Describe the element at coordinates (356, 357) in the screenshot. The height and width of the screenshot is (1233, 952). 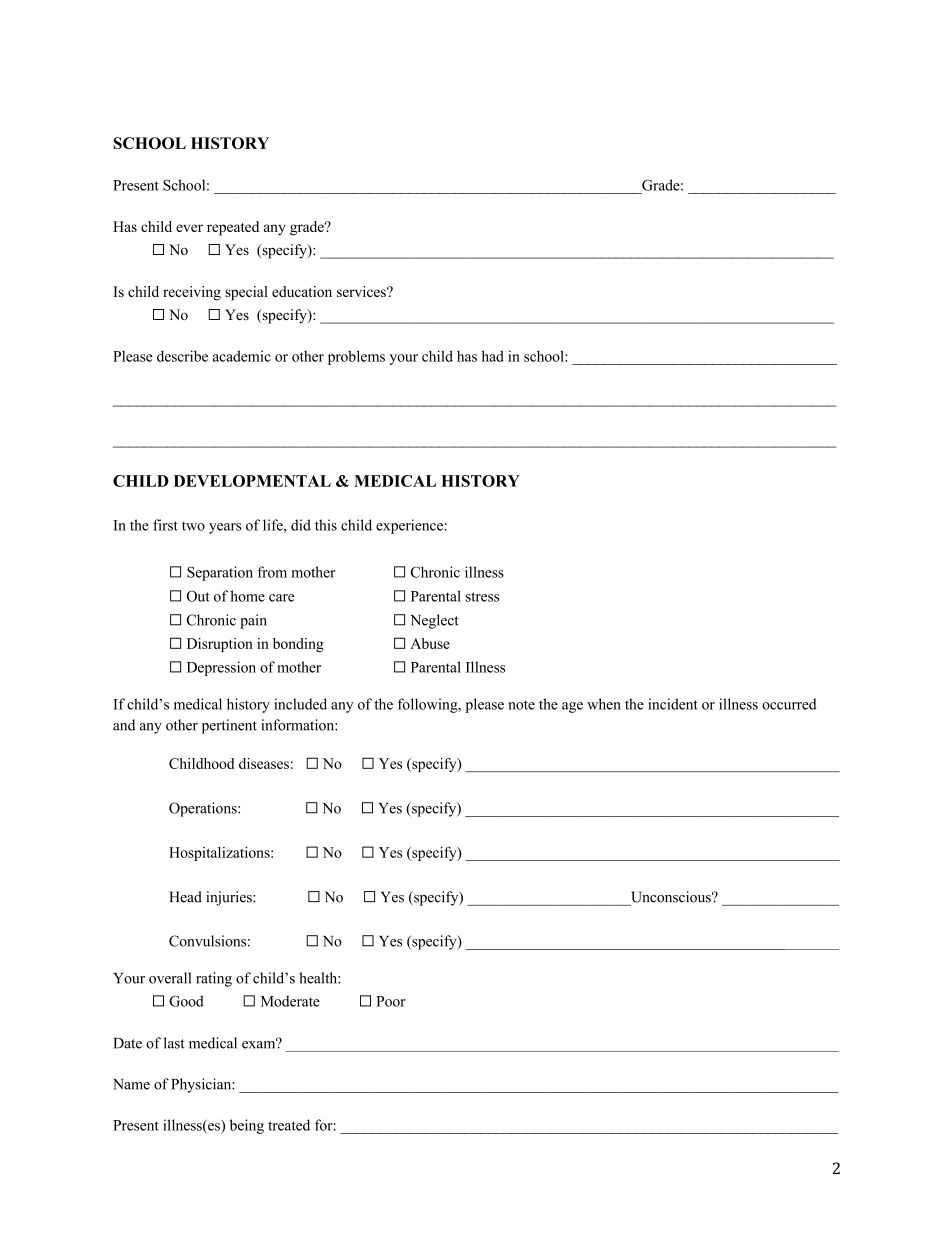
I see `problems` at that location.
